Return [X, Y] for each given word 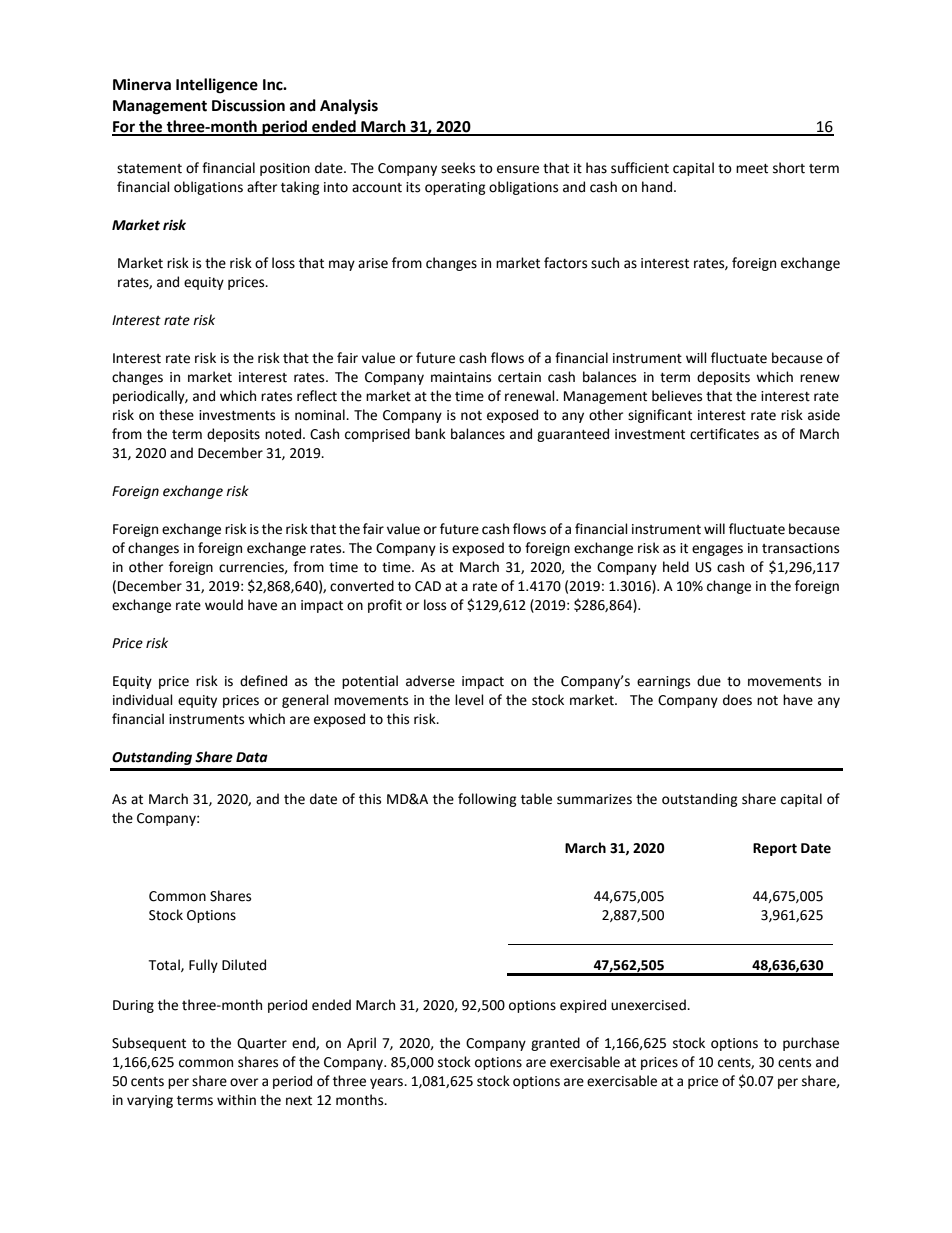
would [224, 605]
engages [717, 550]
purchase [811, 1044]
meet [752, 169]
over [244, 1082]
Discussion [248, 105]
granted [555, 1044]
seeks [458, 168]
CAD [428, 586]
